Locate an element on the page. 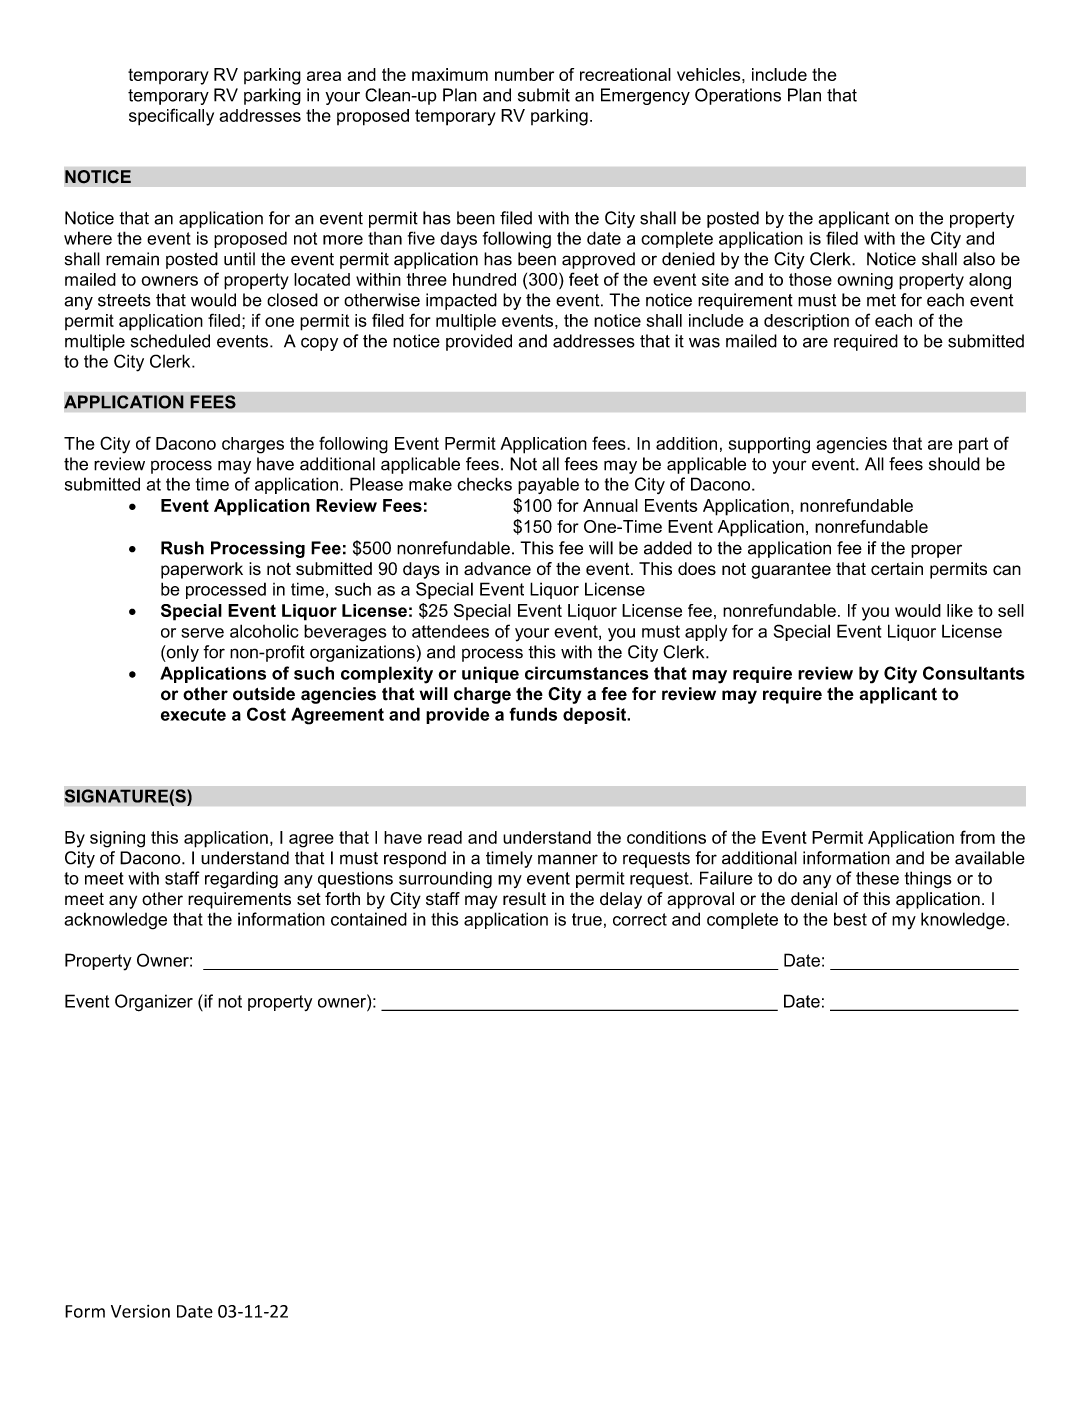 The width and height of the document is (1090, 1411). best is located at coordinates (850, 919).
